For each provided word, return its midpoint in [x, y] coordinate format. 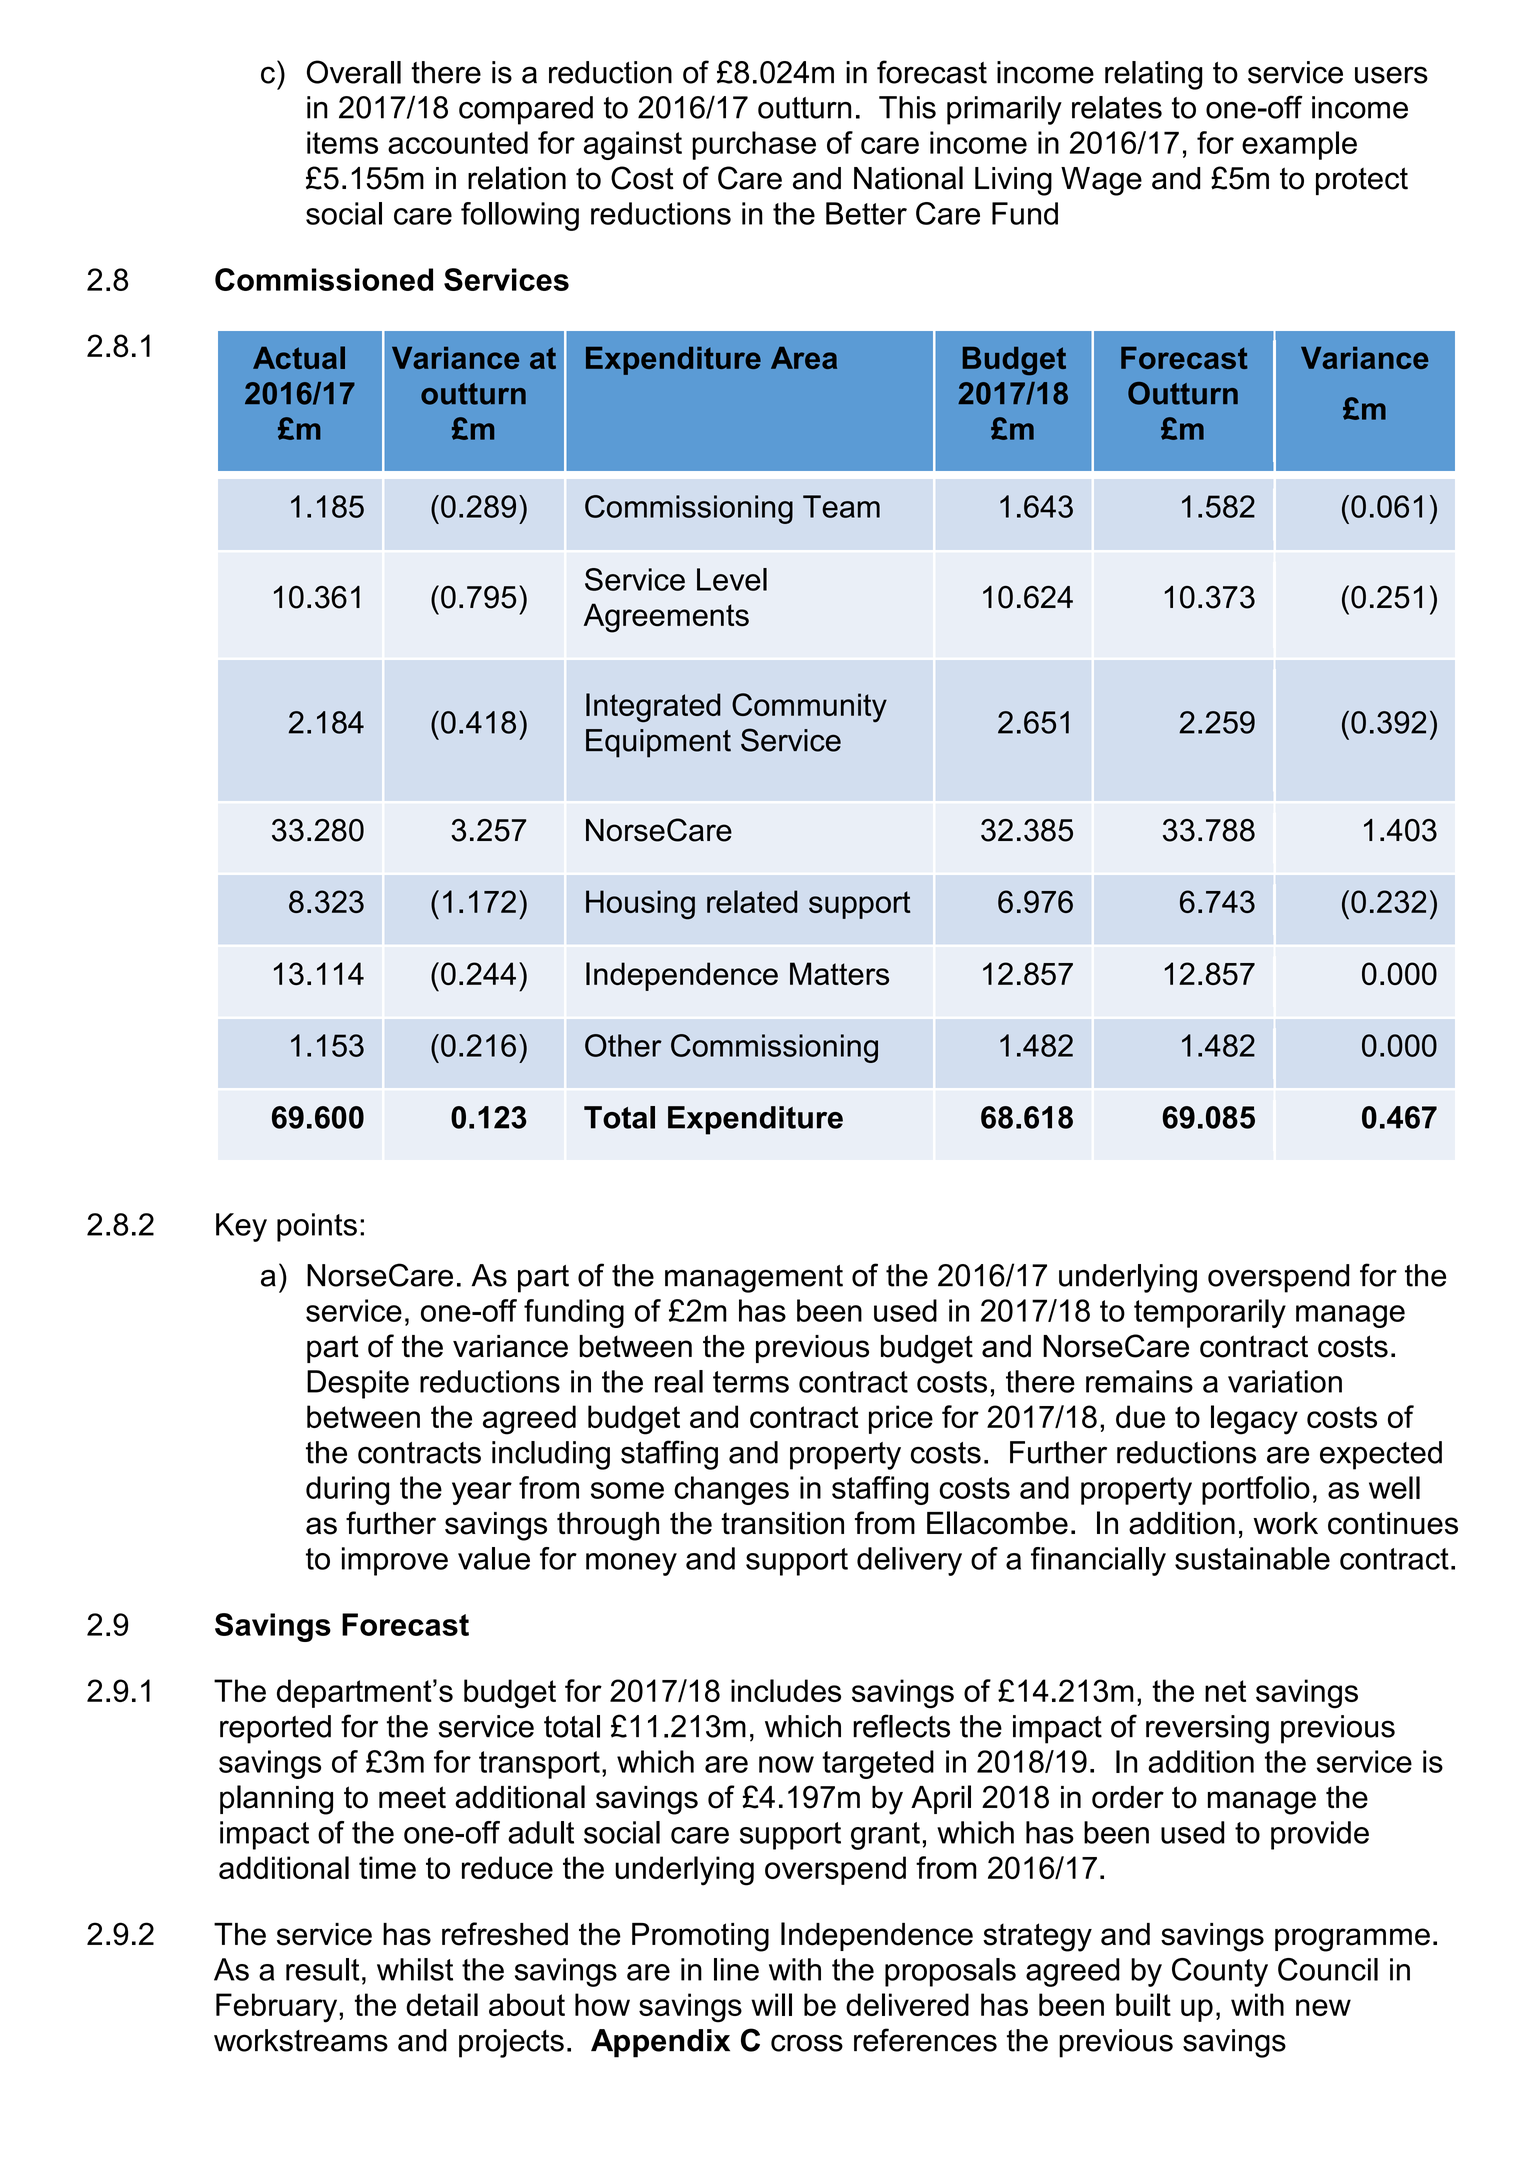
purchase [754, 145]
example [1299, 145]
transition [782, 1523]
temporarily [1210, 1313]
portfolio [1256, 1490]
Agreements [666, 618]
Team [841, 506]
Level [732, 579]
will [771, 2004]
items [342, 142]
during [347, 1490]
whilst [415, 1969]
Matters [839, 973]
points [317, 1227]
